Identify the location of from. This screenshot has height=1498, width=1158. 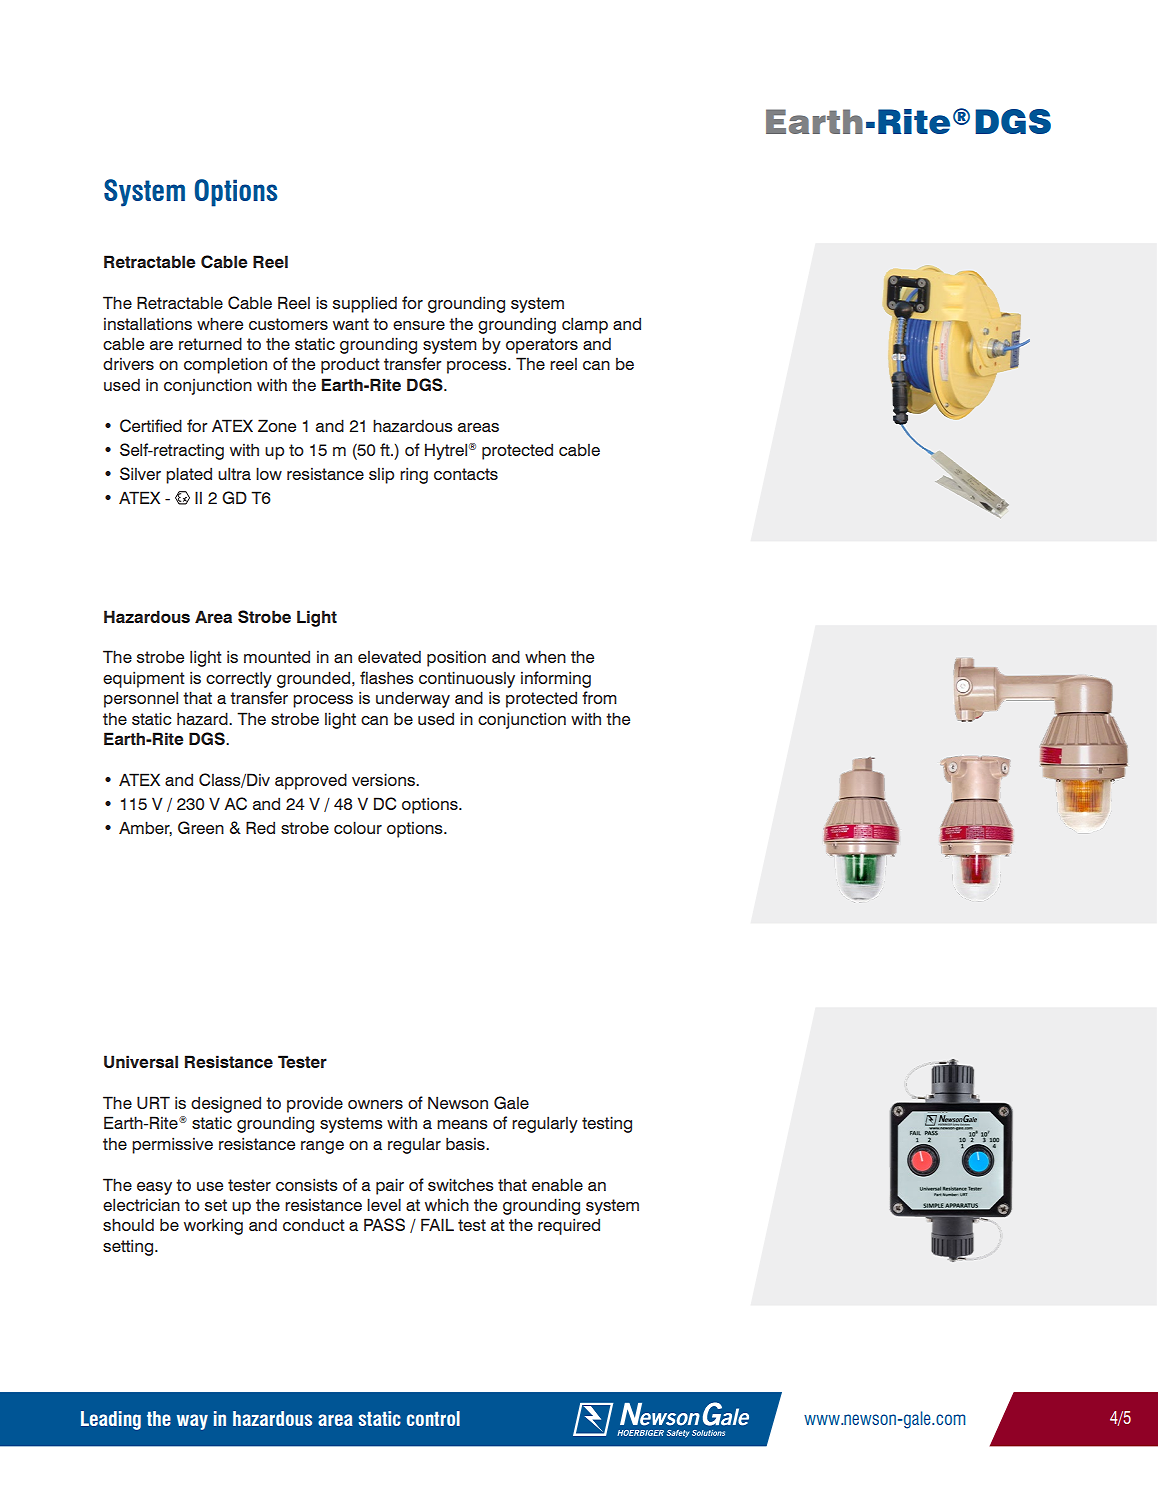
(599, 697).
